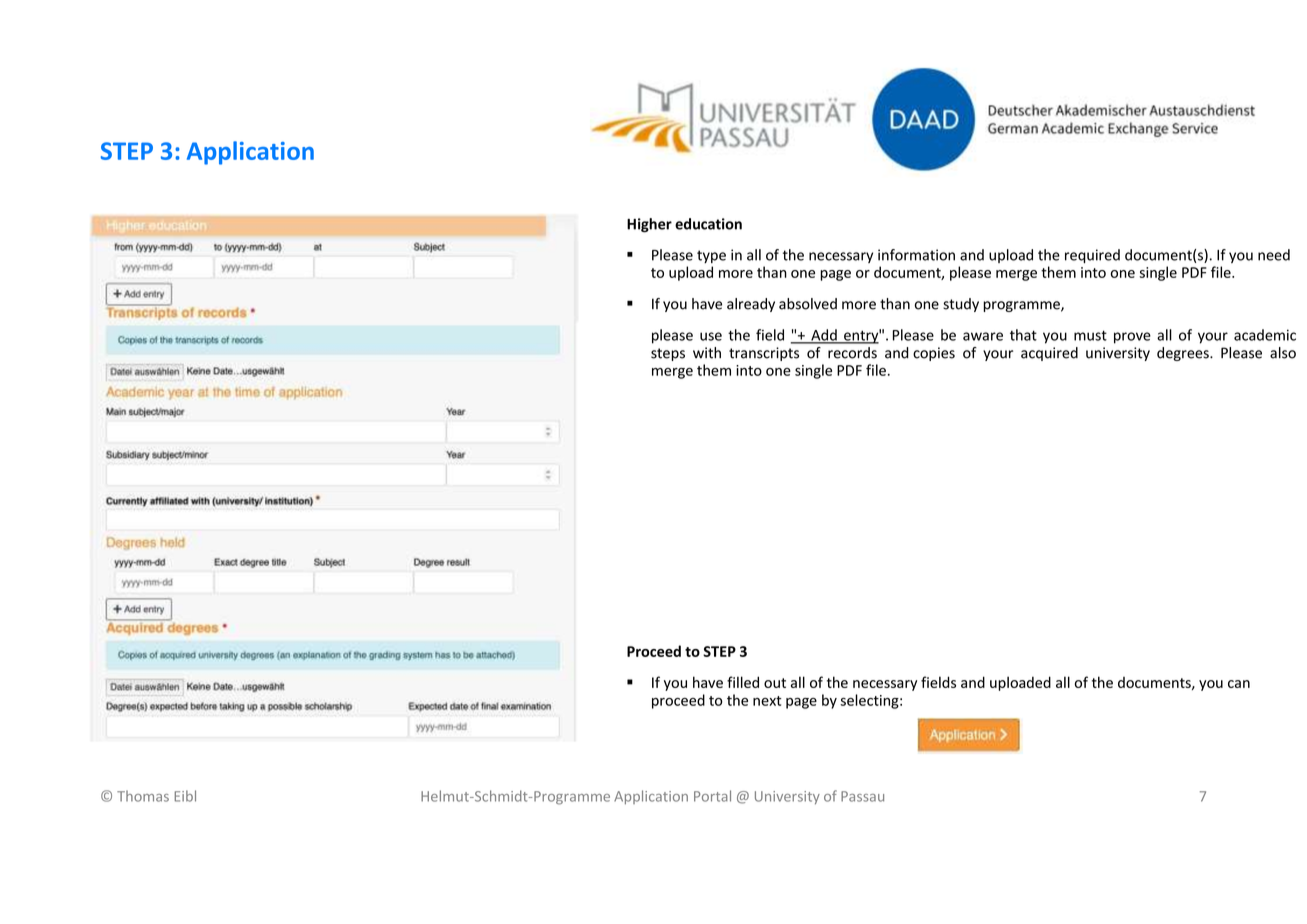  I want to click on Higher, so click(649, 225).
